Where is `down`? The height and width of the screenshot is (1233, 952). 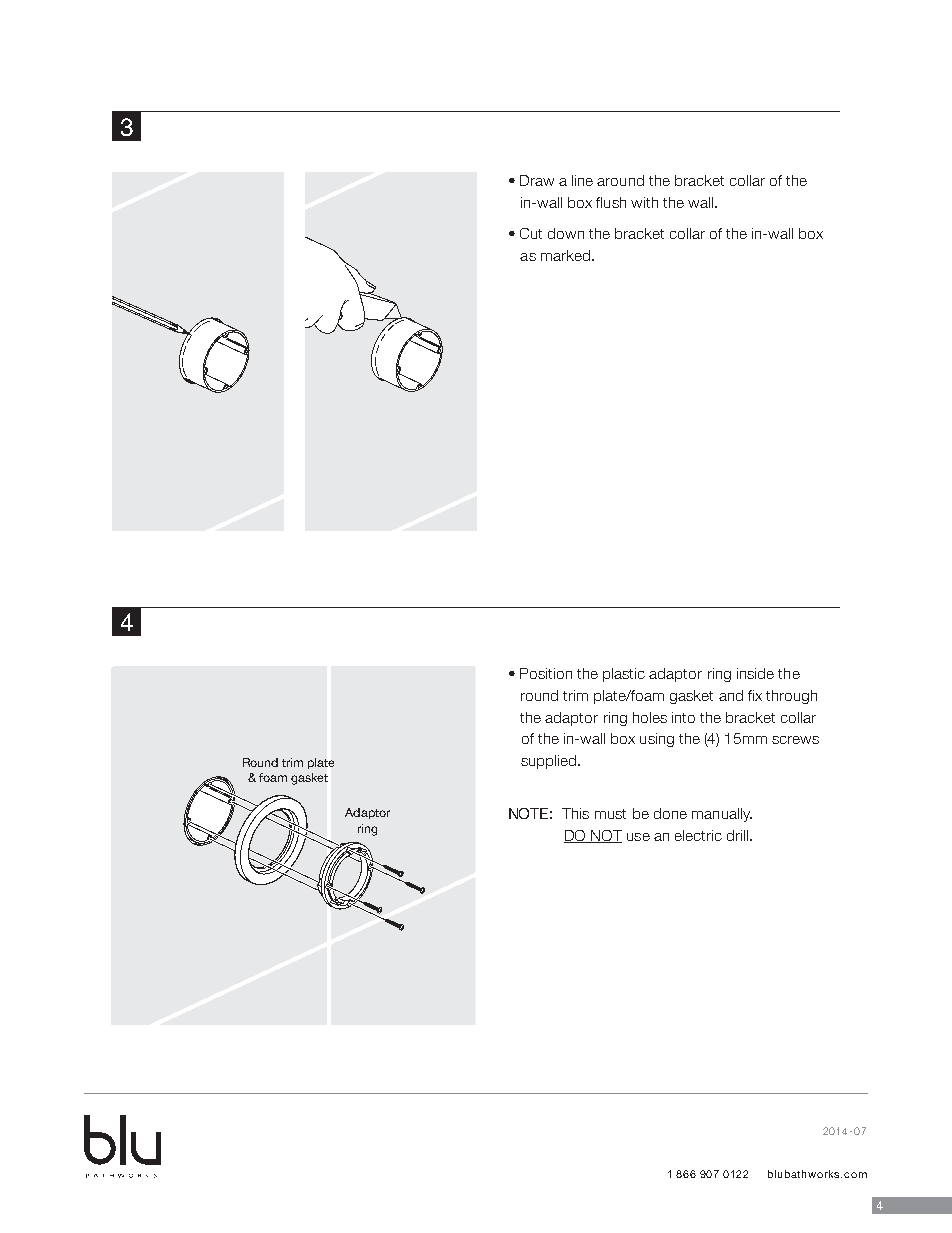
down is located at coordinates (566, 233).
